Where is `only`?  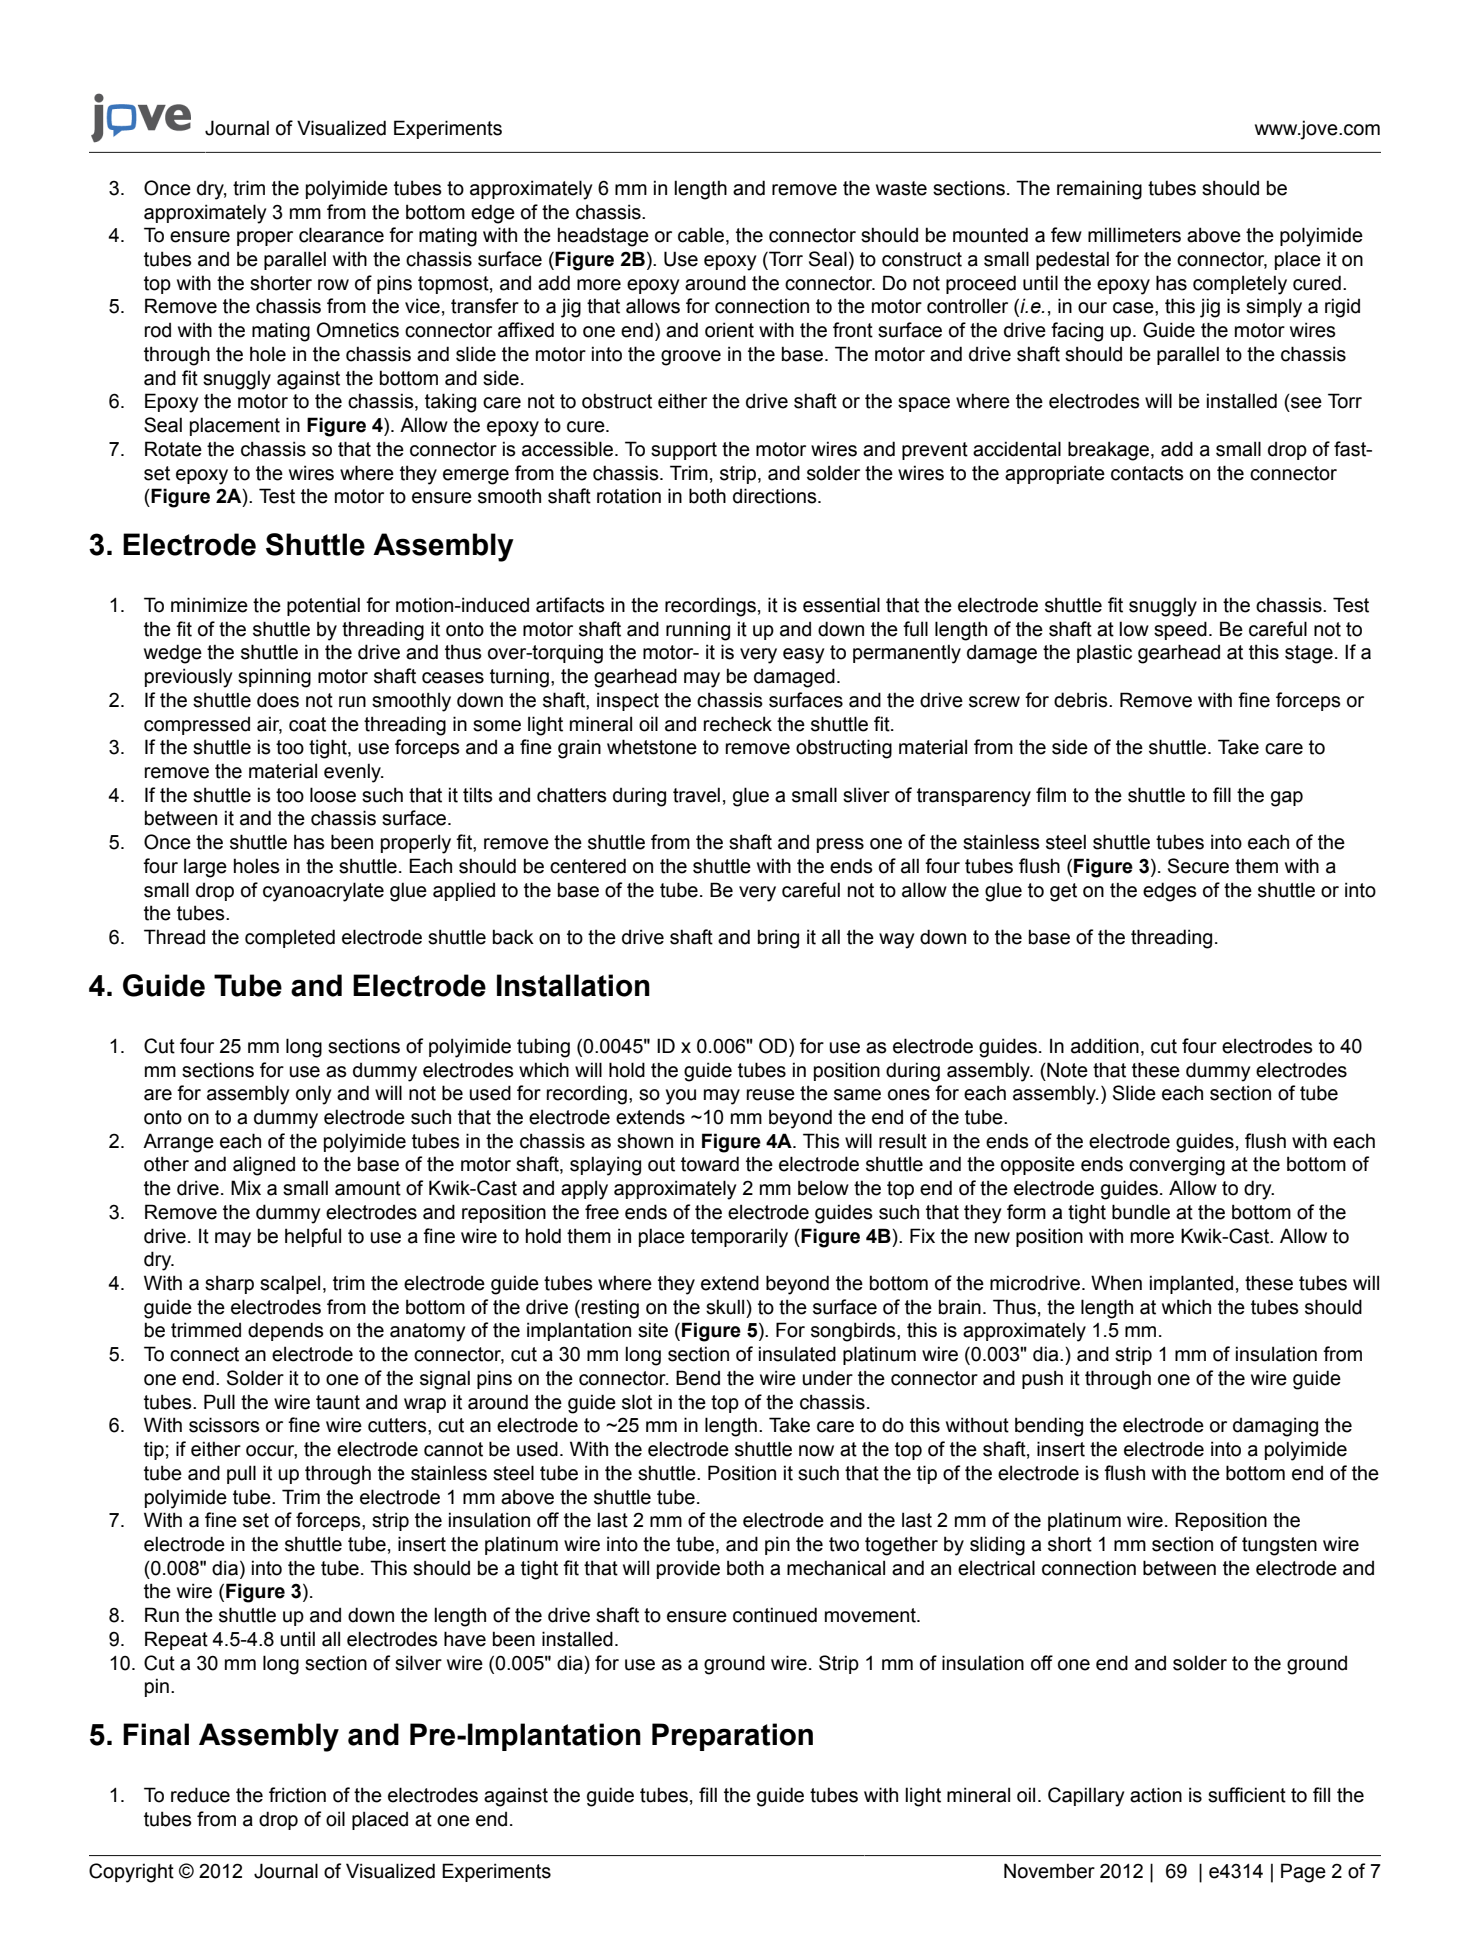
only is located at coordinates (313, 1095).
